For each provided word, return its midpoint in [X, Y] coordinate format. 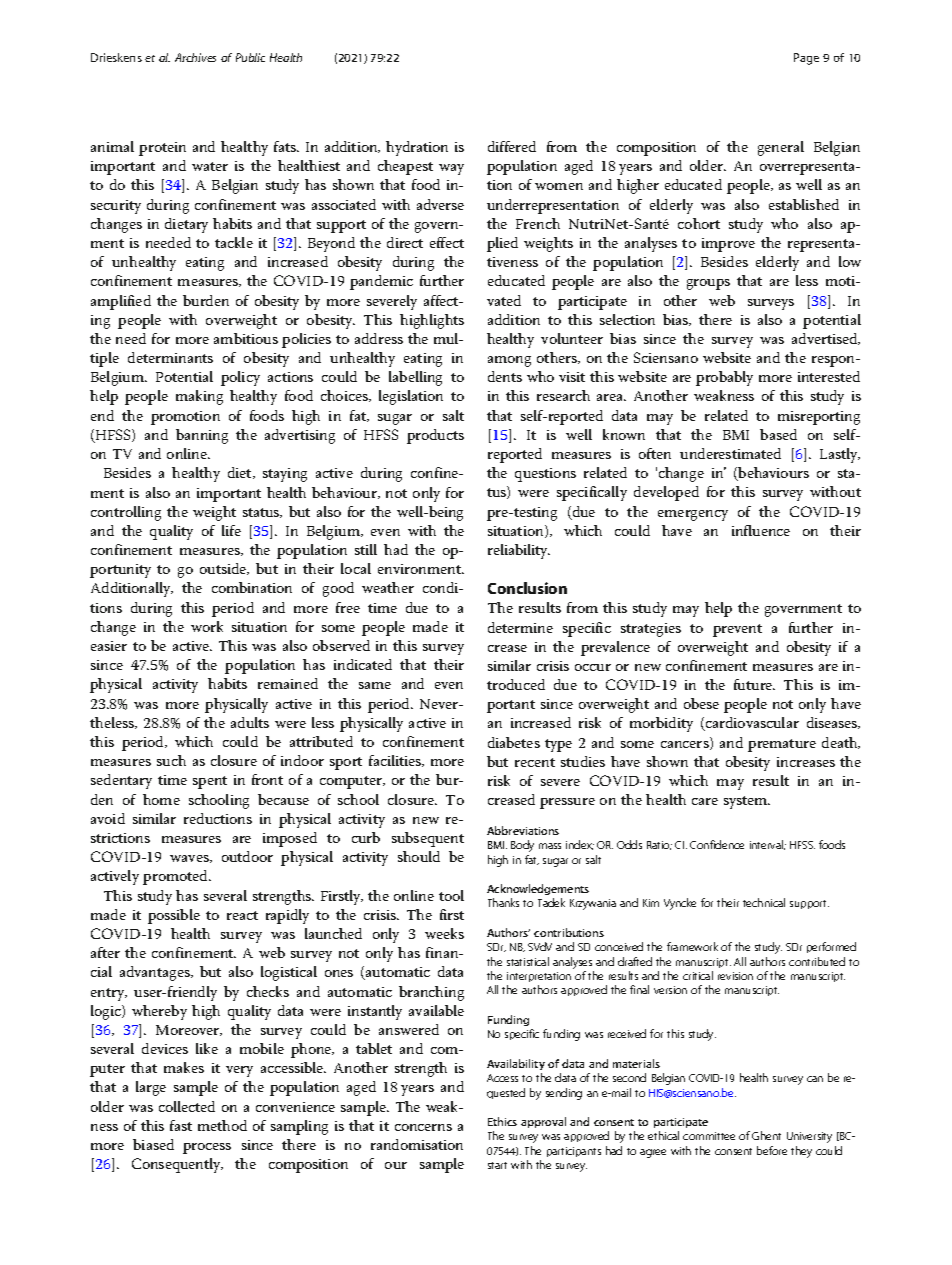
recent [535, 762]
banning [202, 436]
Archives [195, 57]
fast [181, 1125]
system [747, 802]
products [435, 436]
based [778, 434]
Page [806, 59]
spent [210, 782]
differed [512, 146]
